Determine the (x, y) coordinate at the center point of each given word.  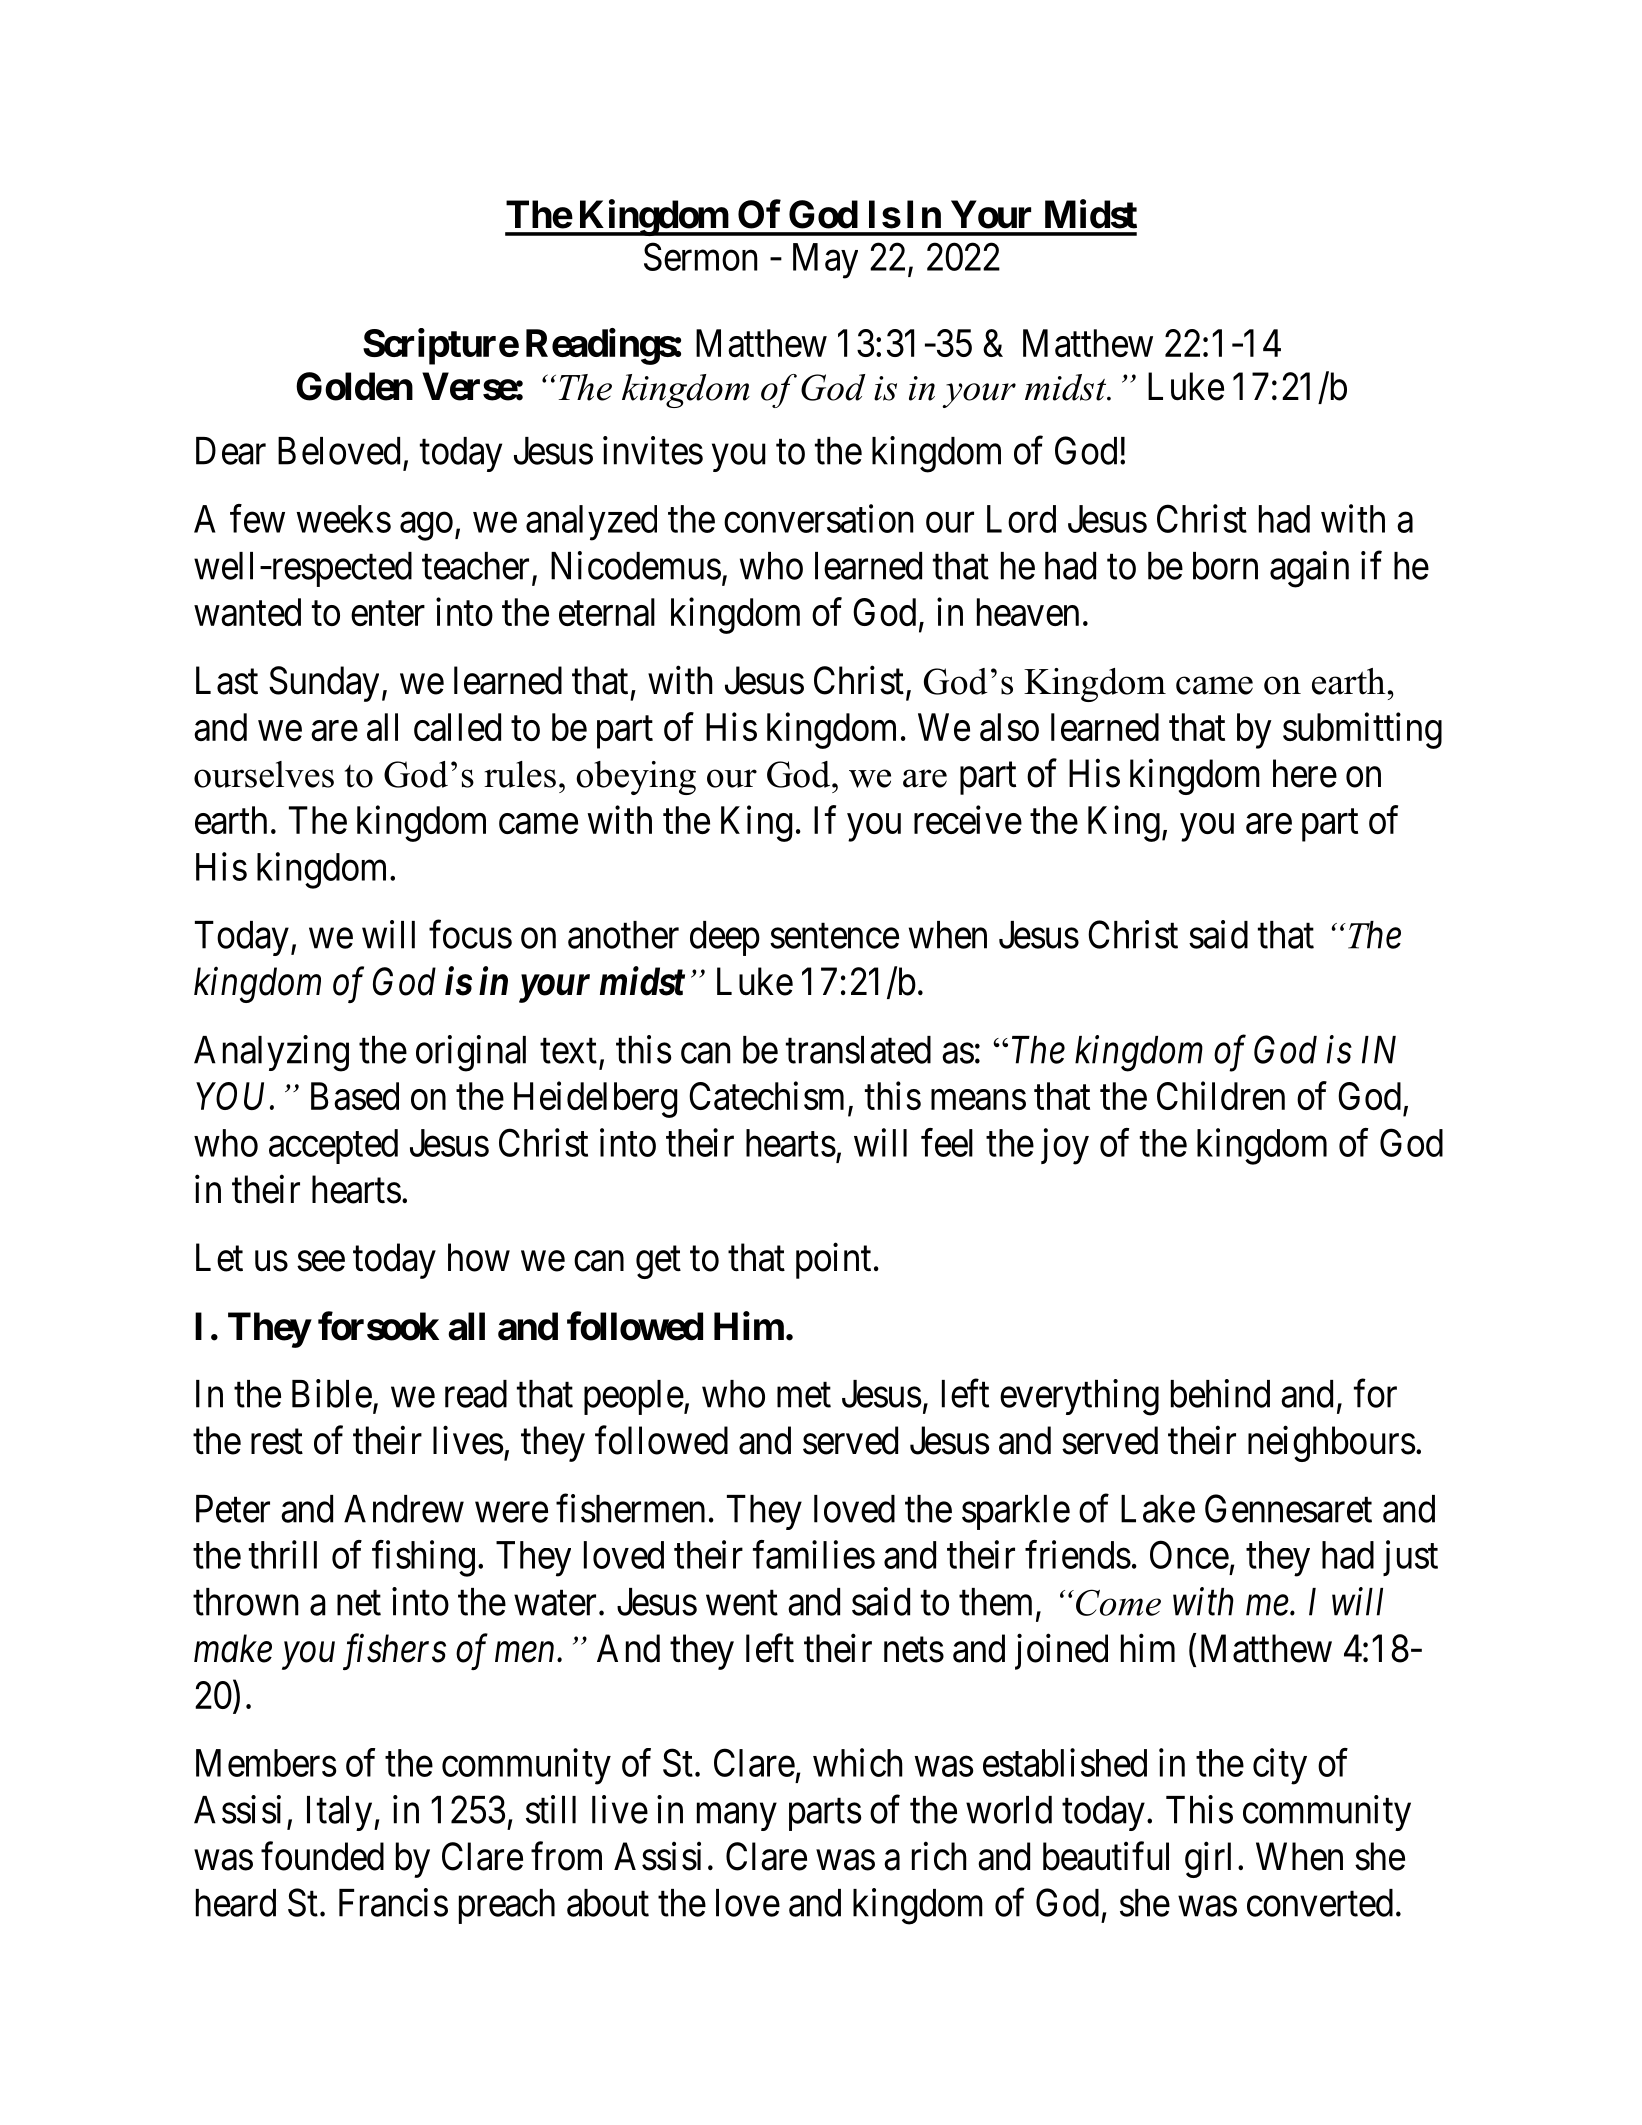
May (825, 261)
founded (322, 1856)
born (1225, 566)
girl (1208, 1860)
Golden (354, 386)
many (737, 1817)
